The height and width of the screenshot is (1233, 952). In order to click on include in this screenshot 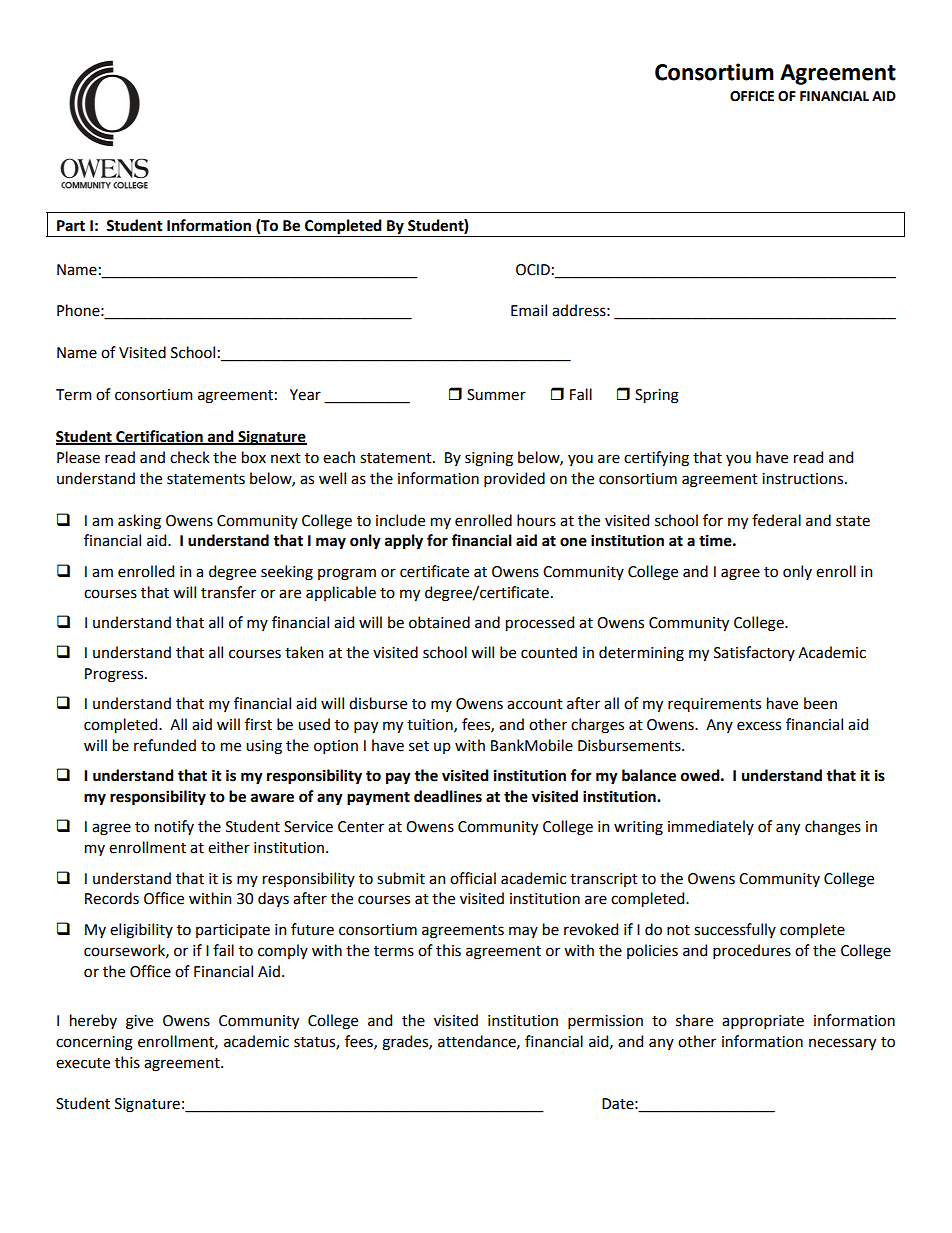, I will do `click(400, 520)`.
